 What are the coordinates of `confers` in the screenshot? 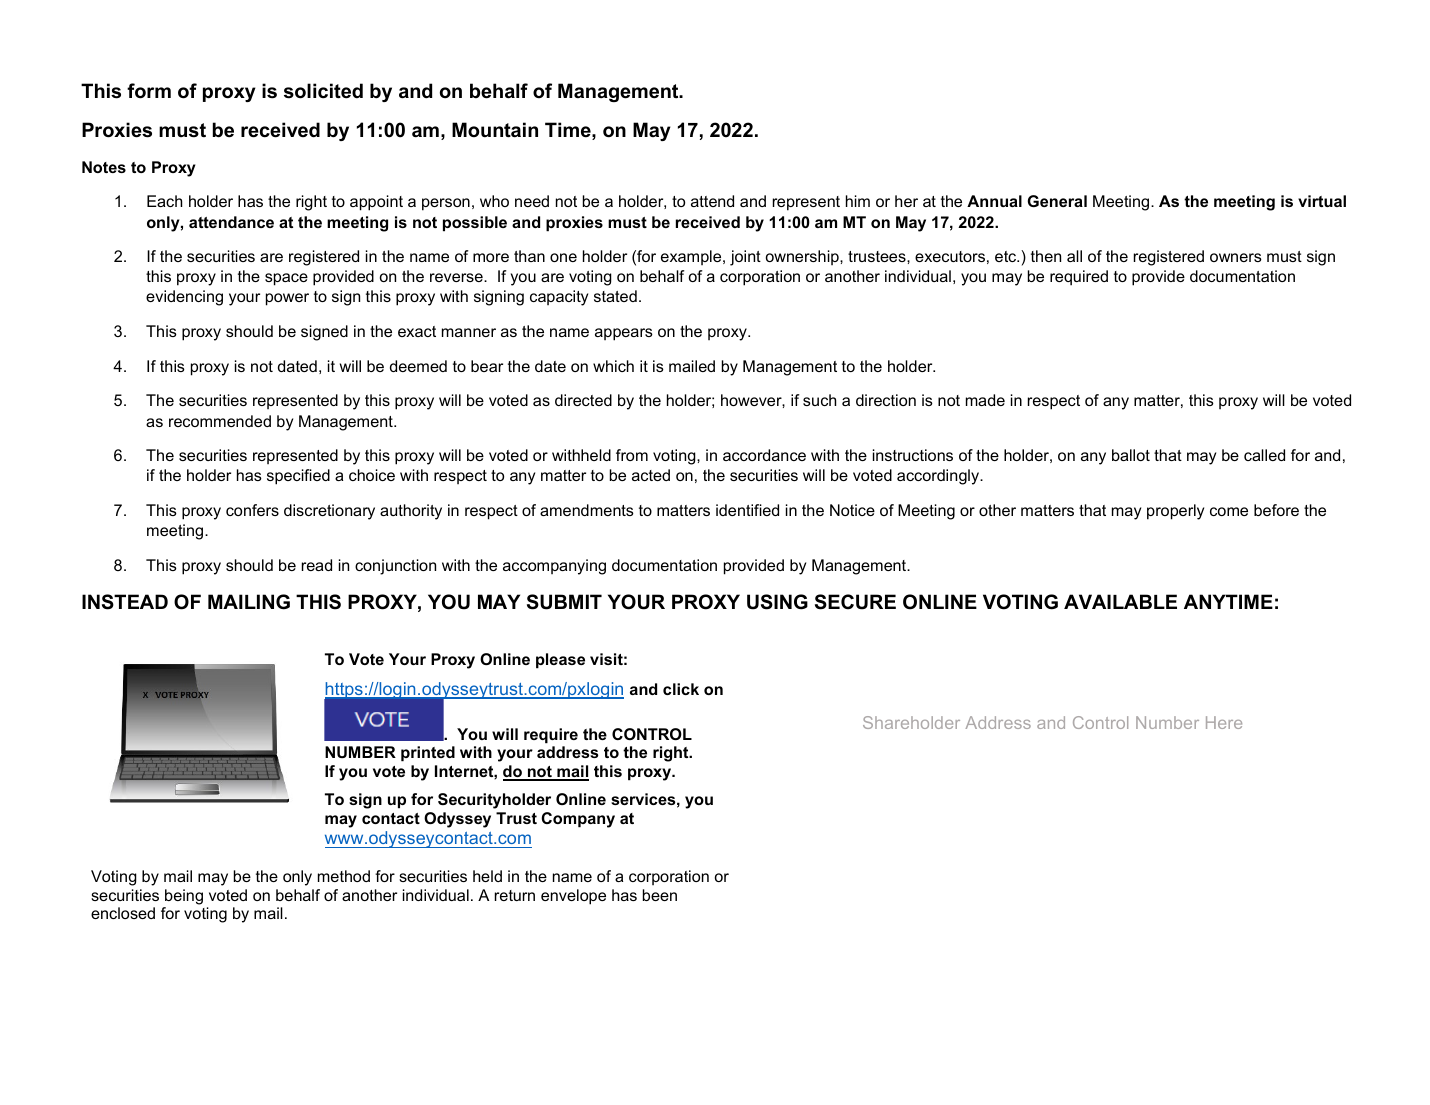 It's located at (252, 510).
